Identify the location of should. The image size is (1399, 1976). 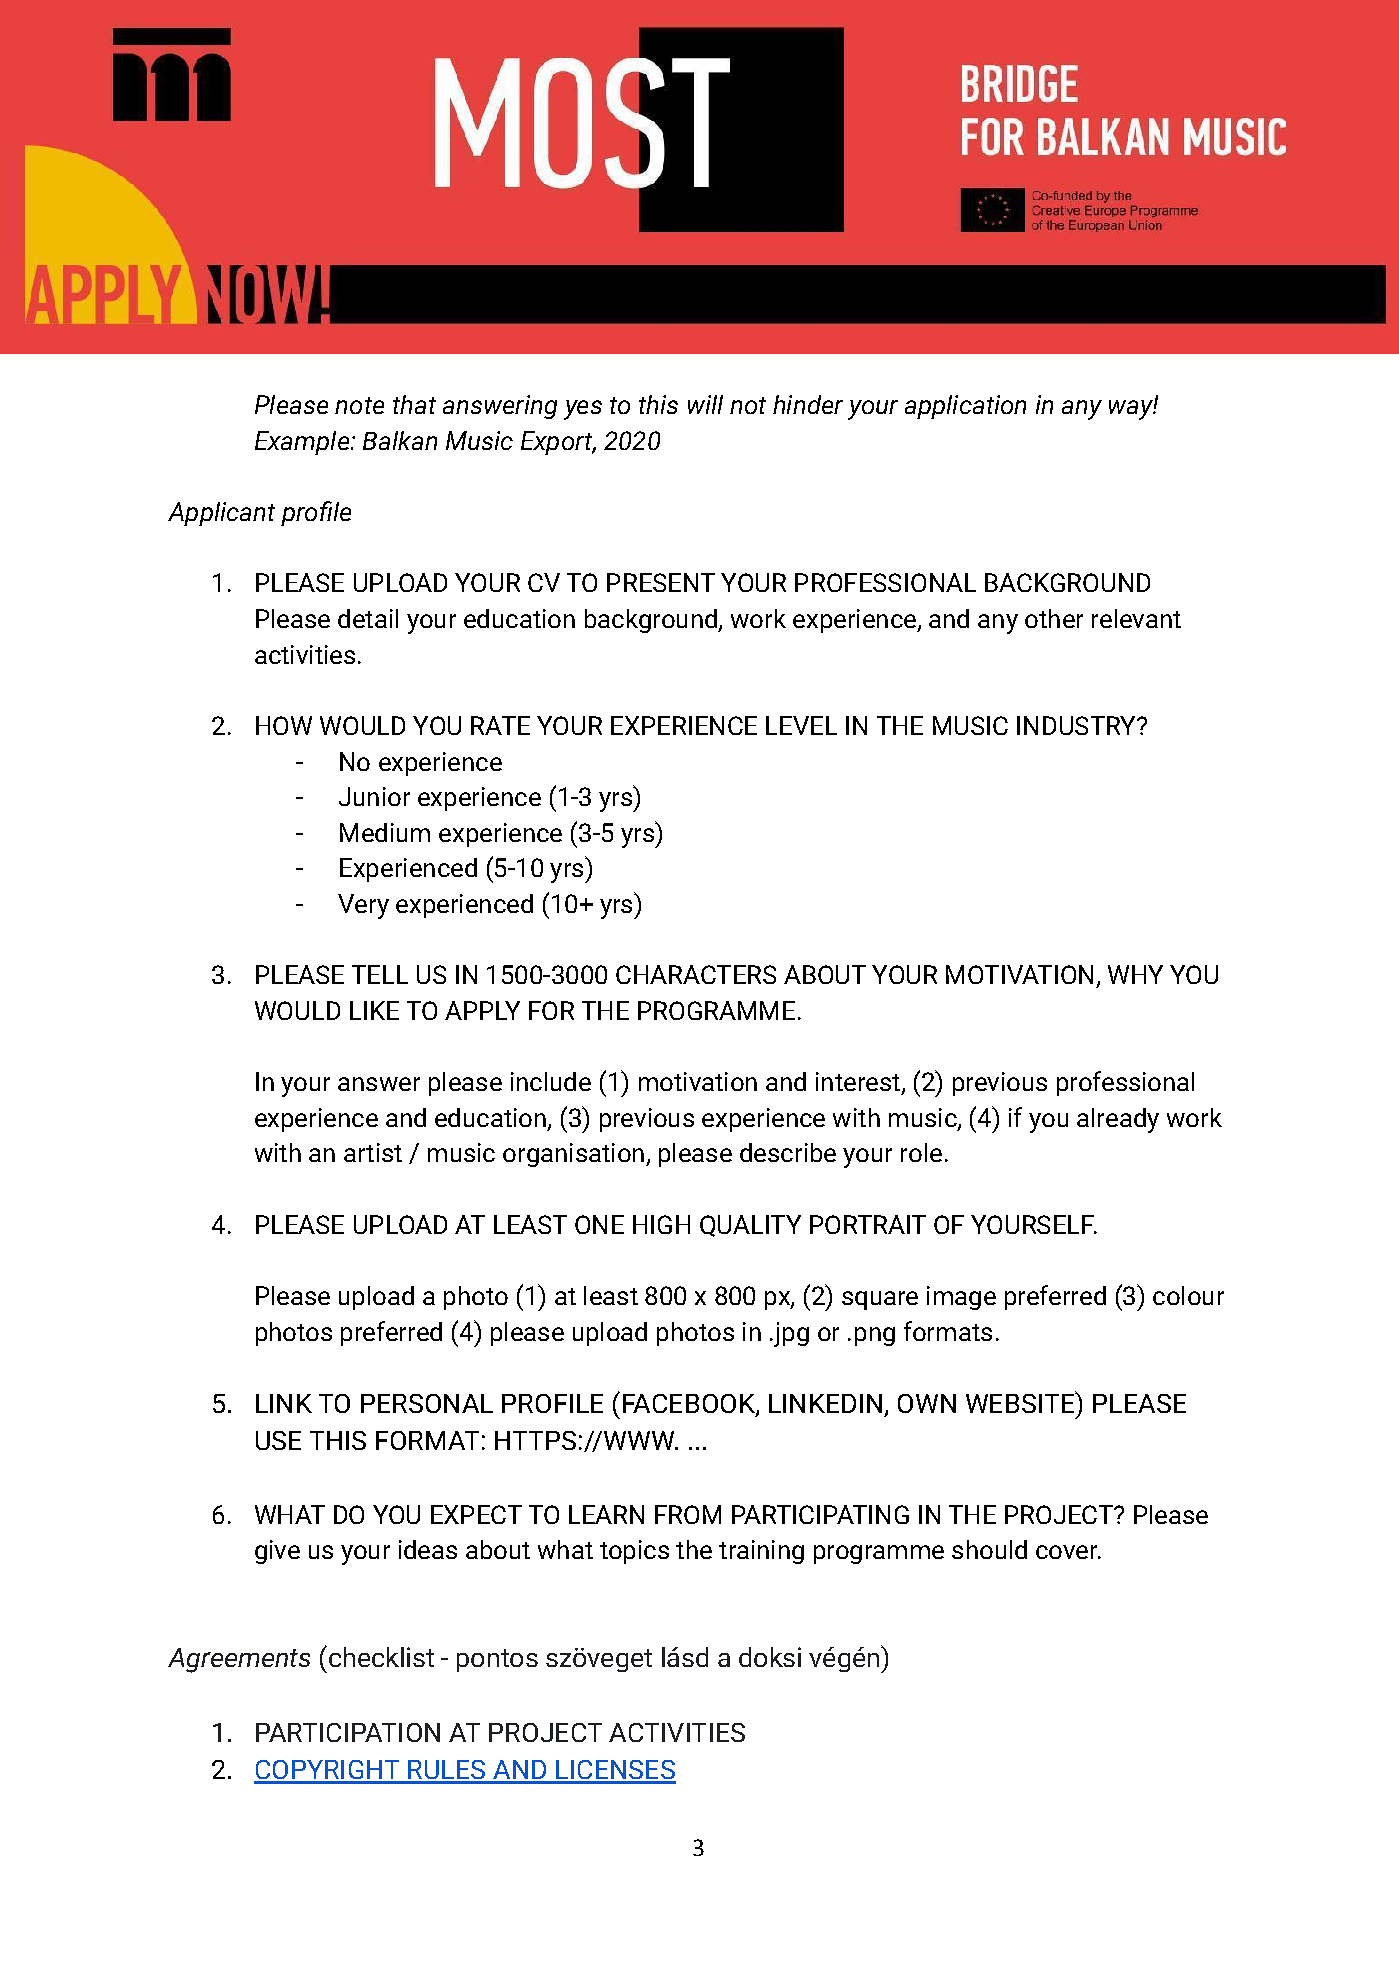
(989, 1549).
